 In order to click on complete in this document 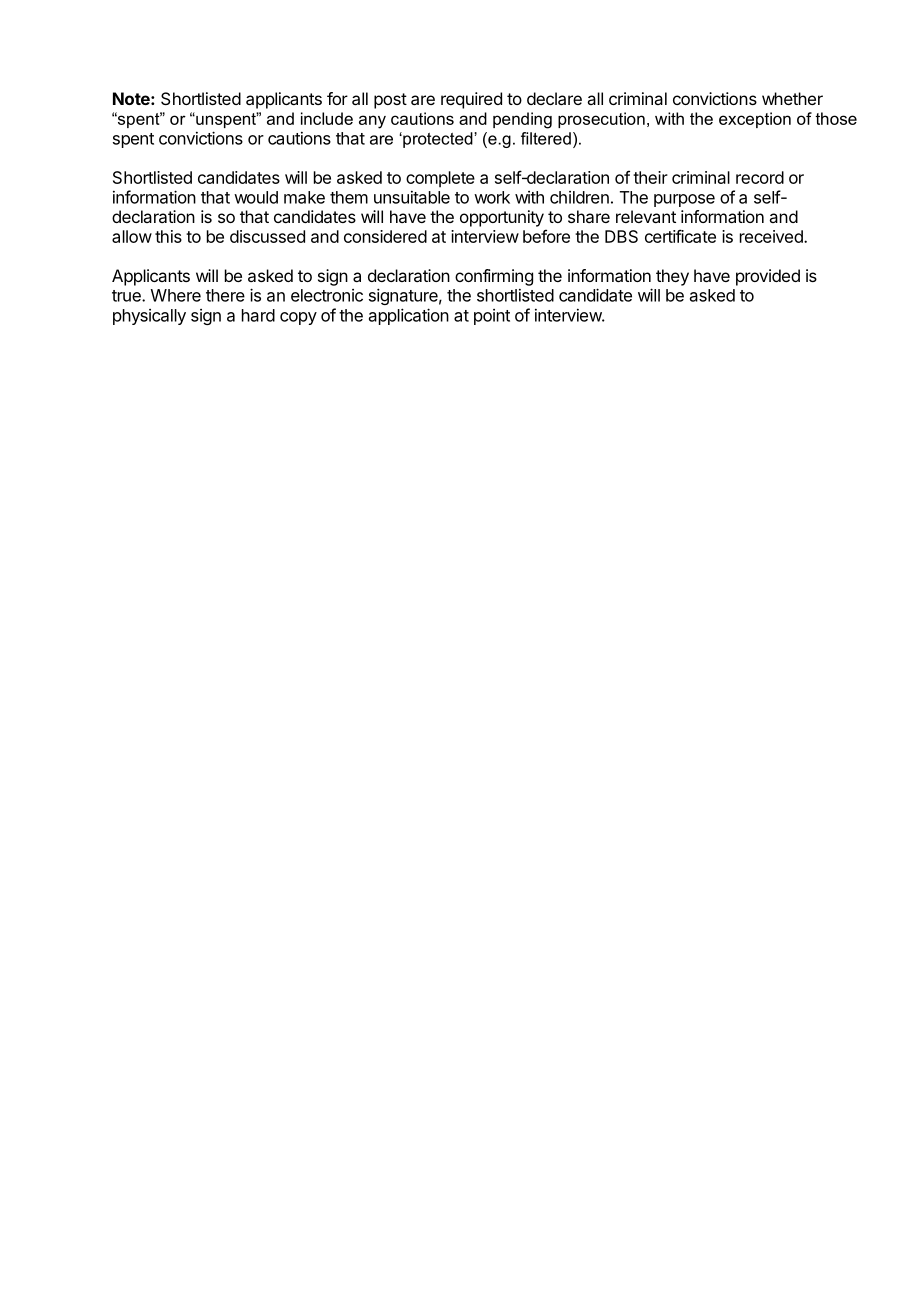, I will do `click(440, 179)`.
